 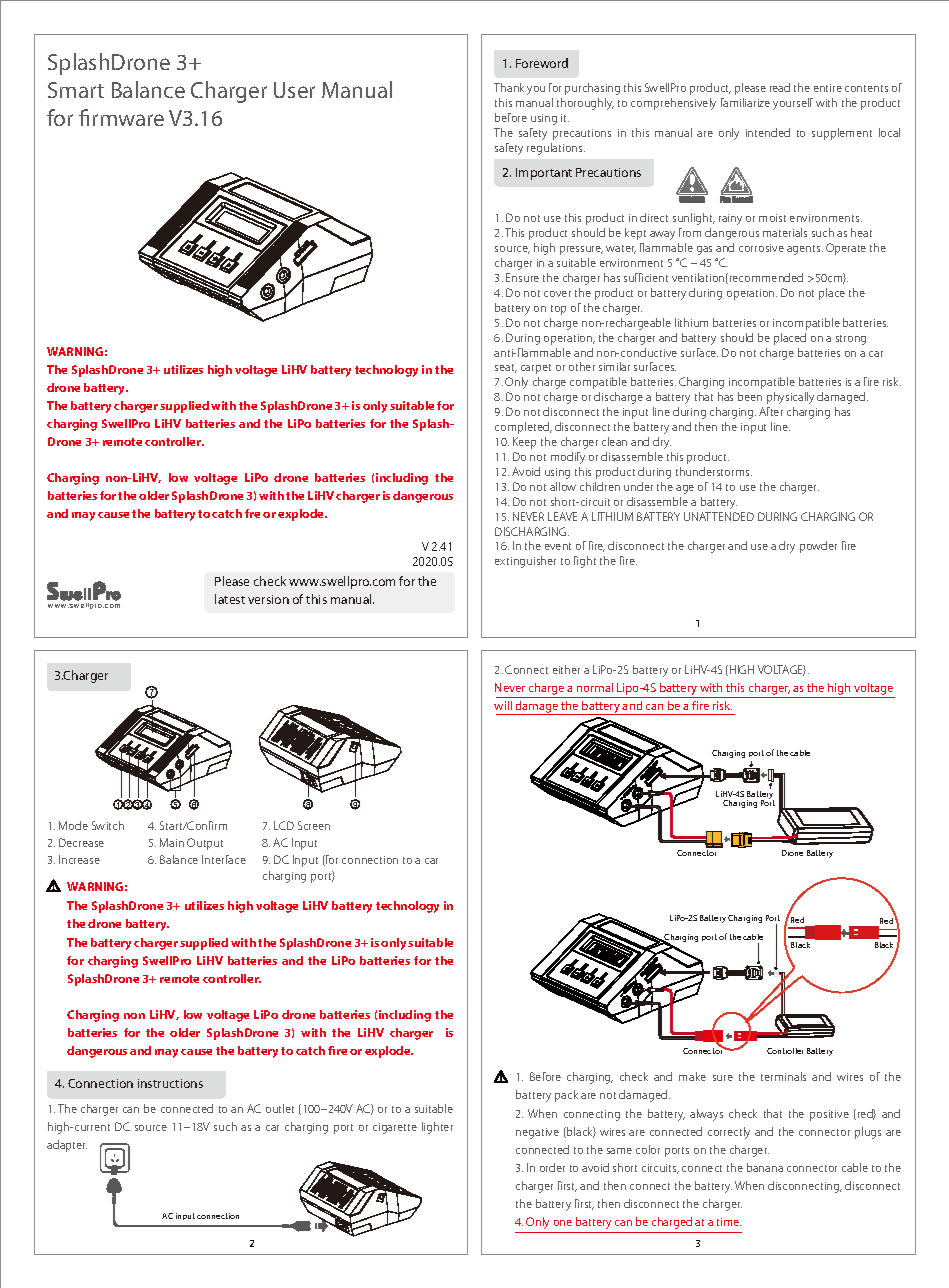 I want to click on banana, so click(x=765, y=1167).
